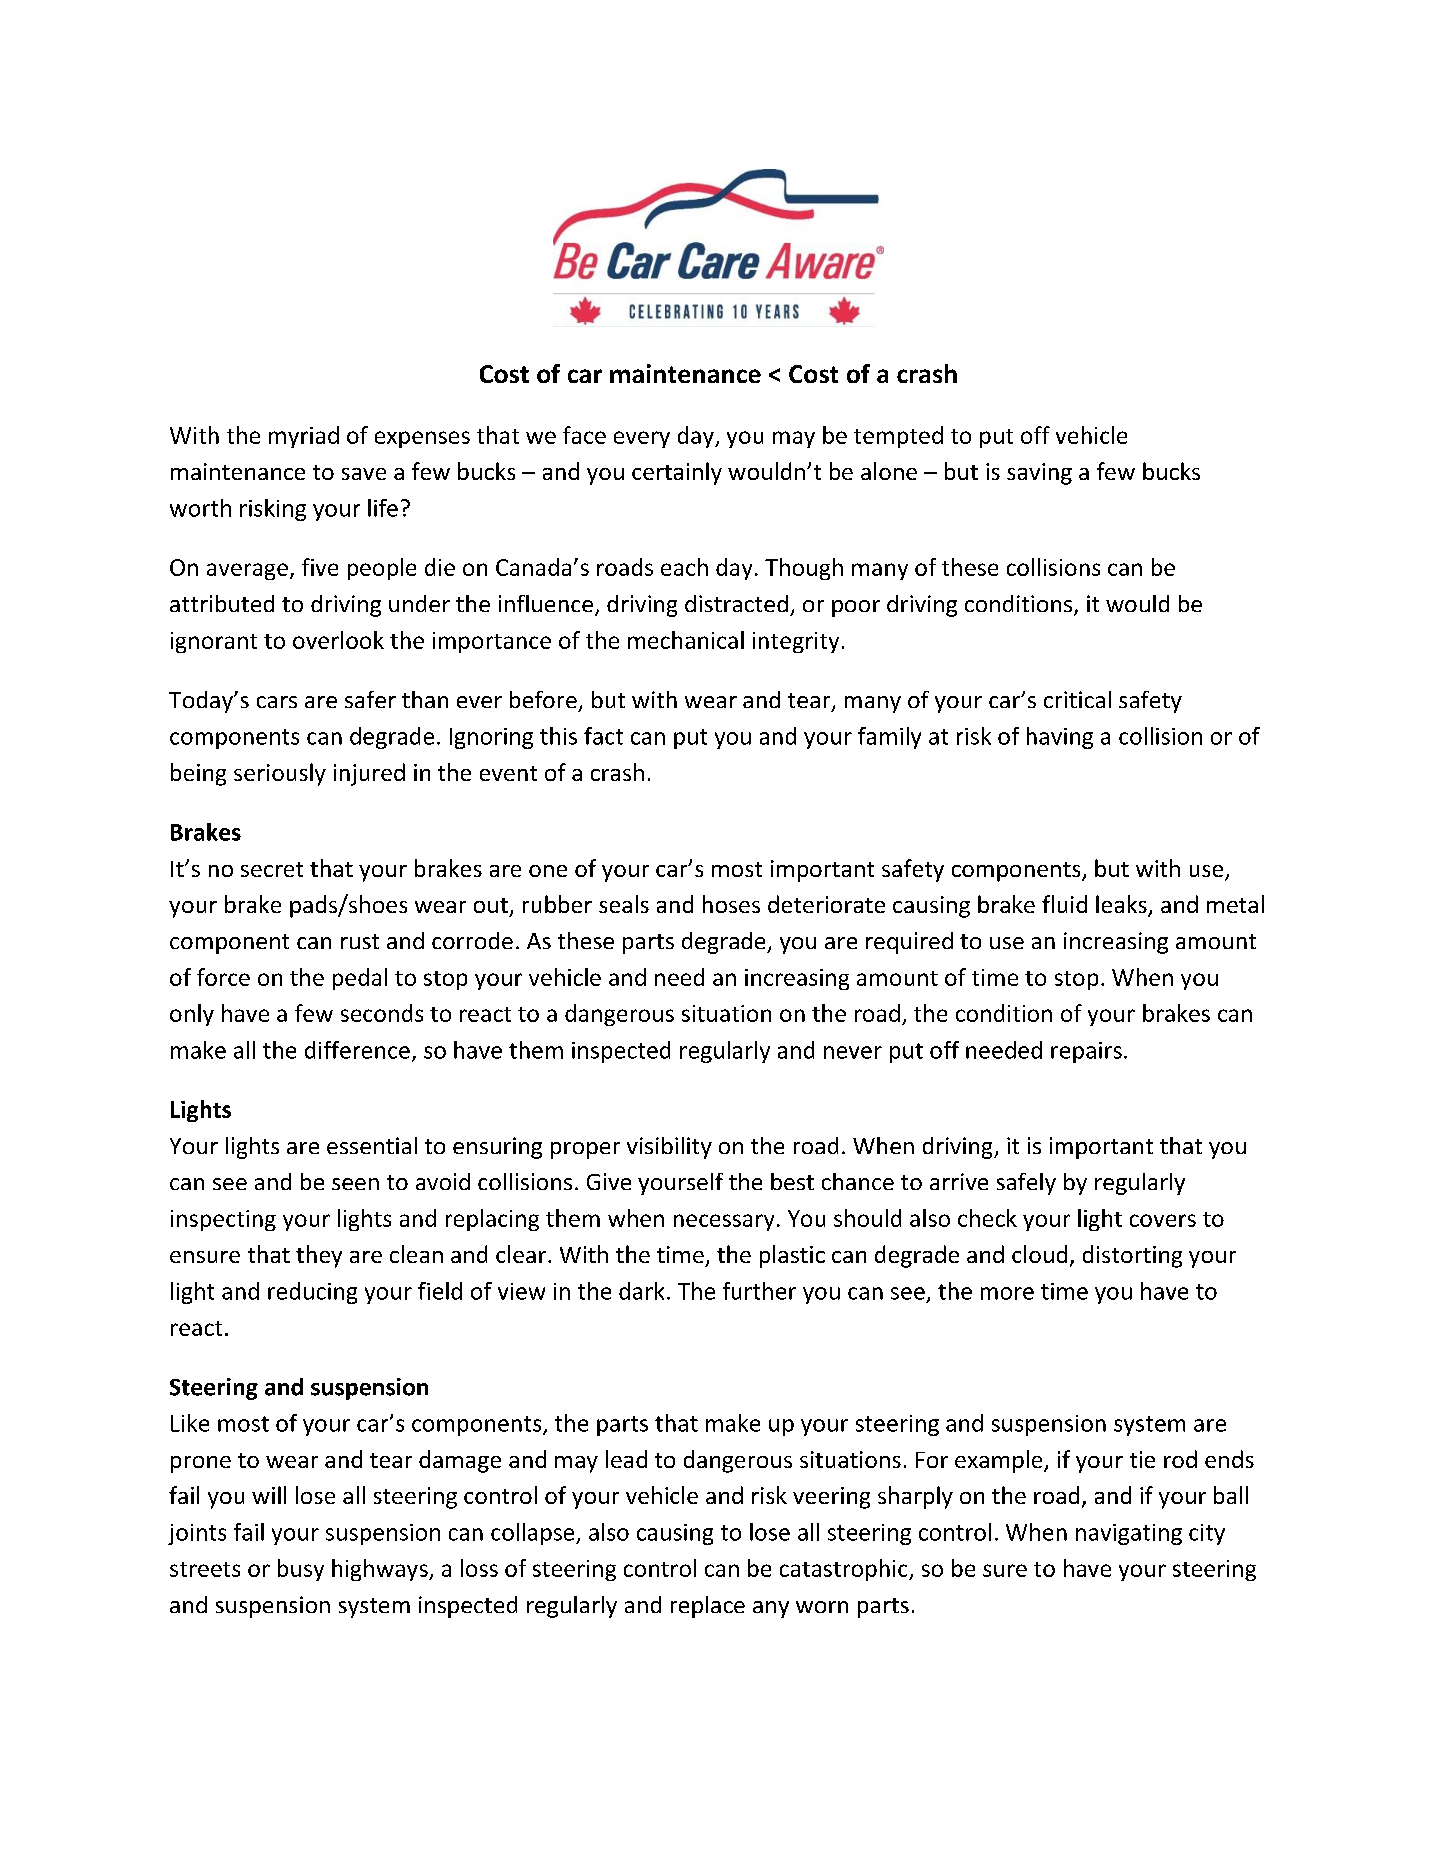 This screenshot has width=1437, height=1860. Describe the element at coordinates (677, 473) in the screenshot. I see `certainly` at that location.
